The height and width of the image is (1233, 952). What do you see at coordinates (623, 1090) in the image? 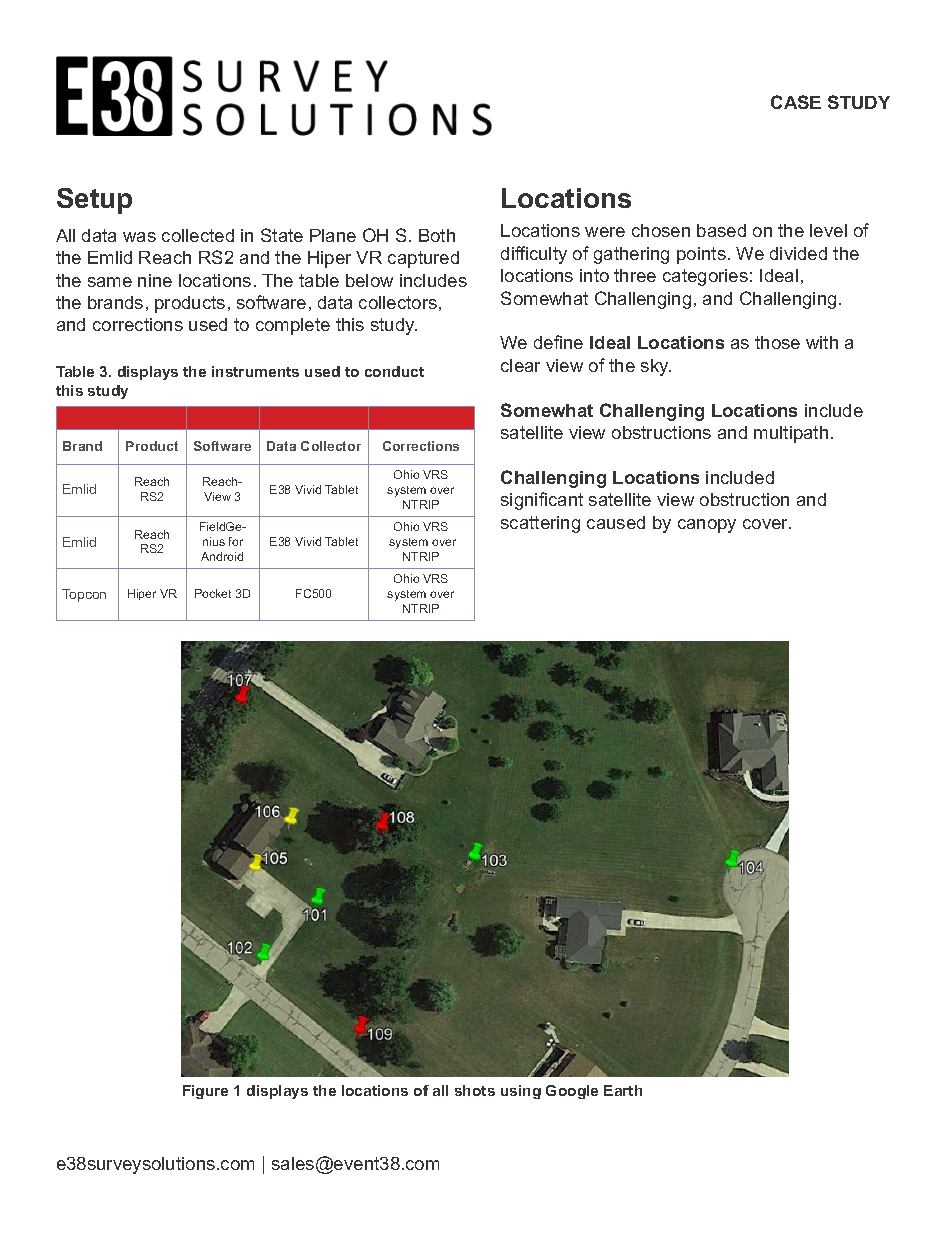
I see `Earth` at bounding box center [623, 1090].
